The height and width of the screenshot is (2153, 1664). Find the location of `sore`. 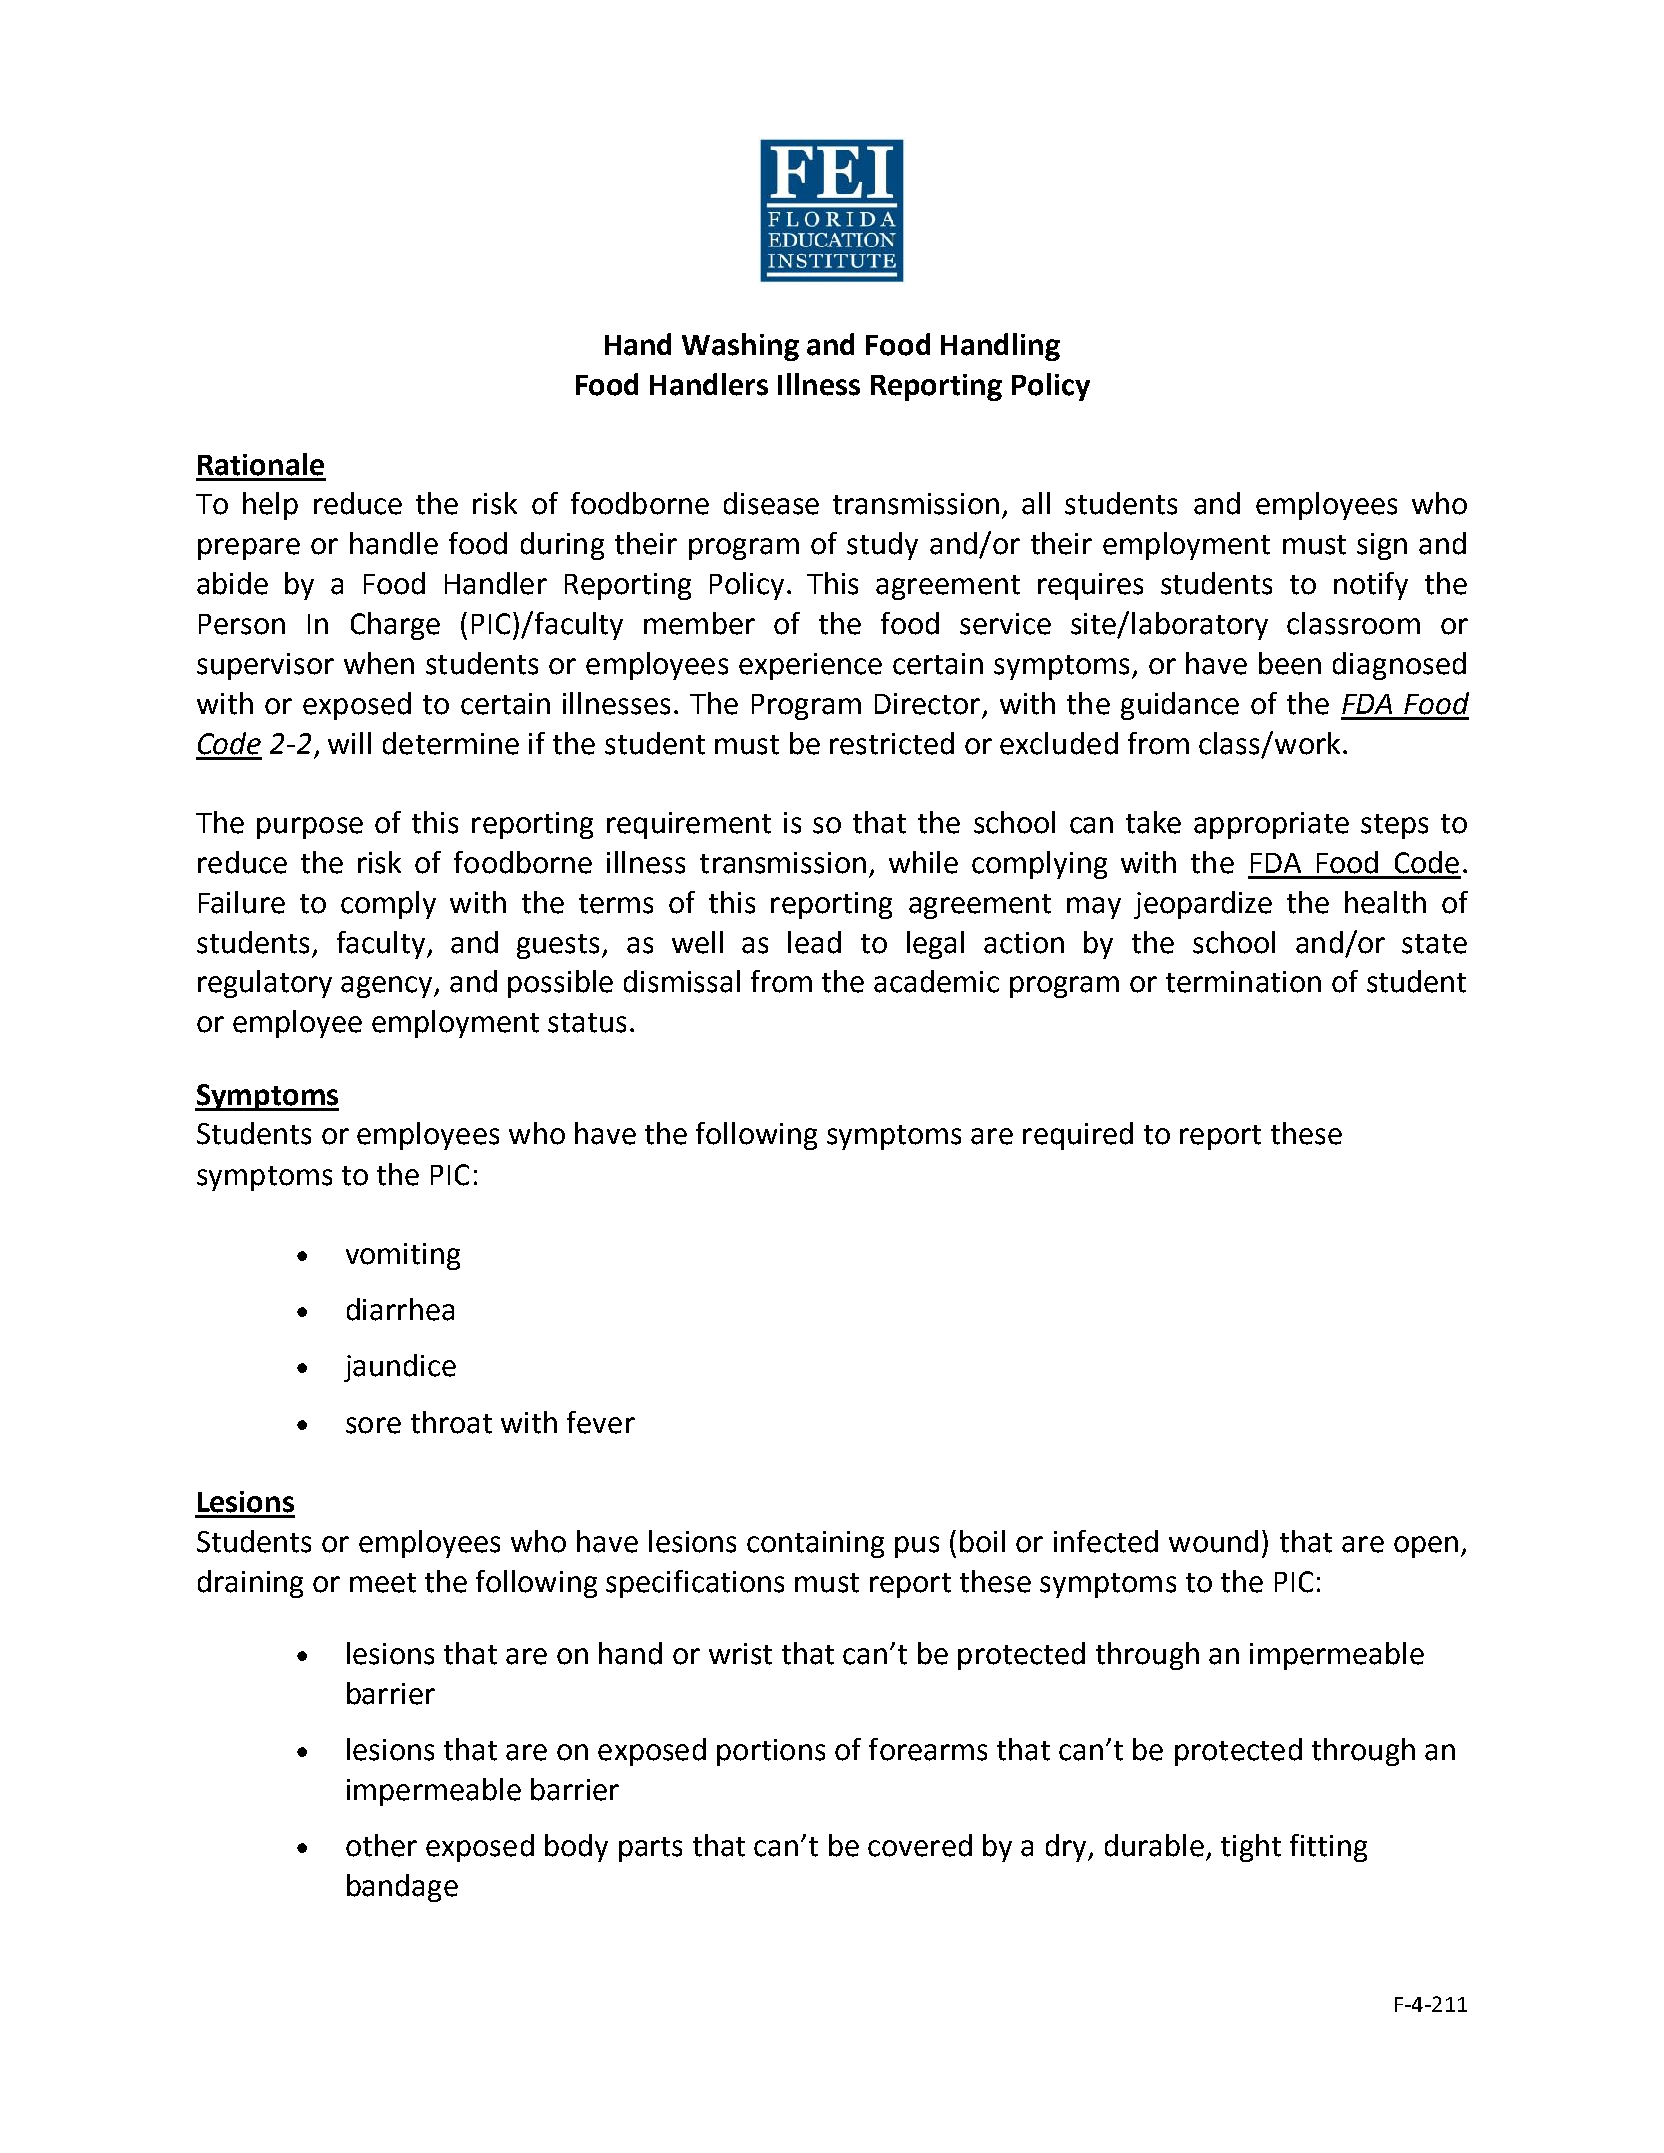

sore is located at coordinates (373, 1425).
